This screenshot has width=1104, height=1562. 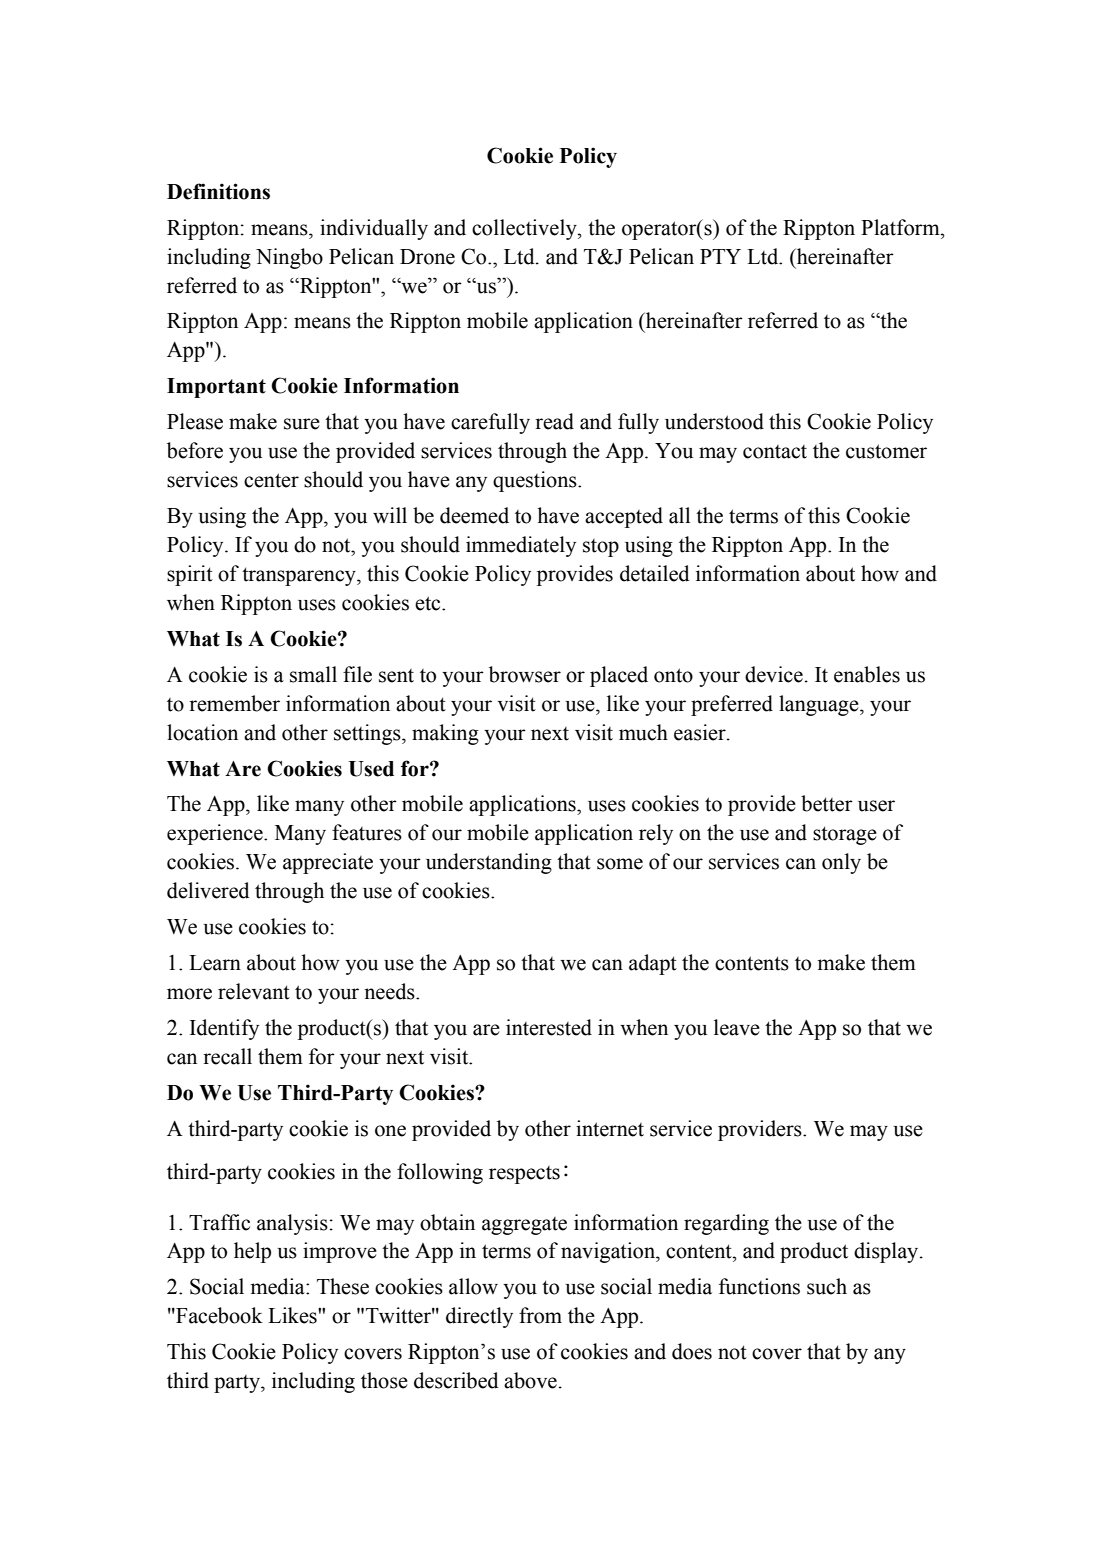 What do you see at coordinates (427, 257) in the screenshot?
I see `Drone` at bounding box center [427, 257].
